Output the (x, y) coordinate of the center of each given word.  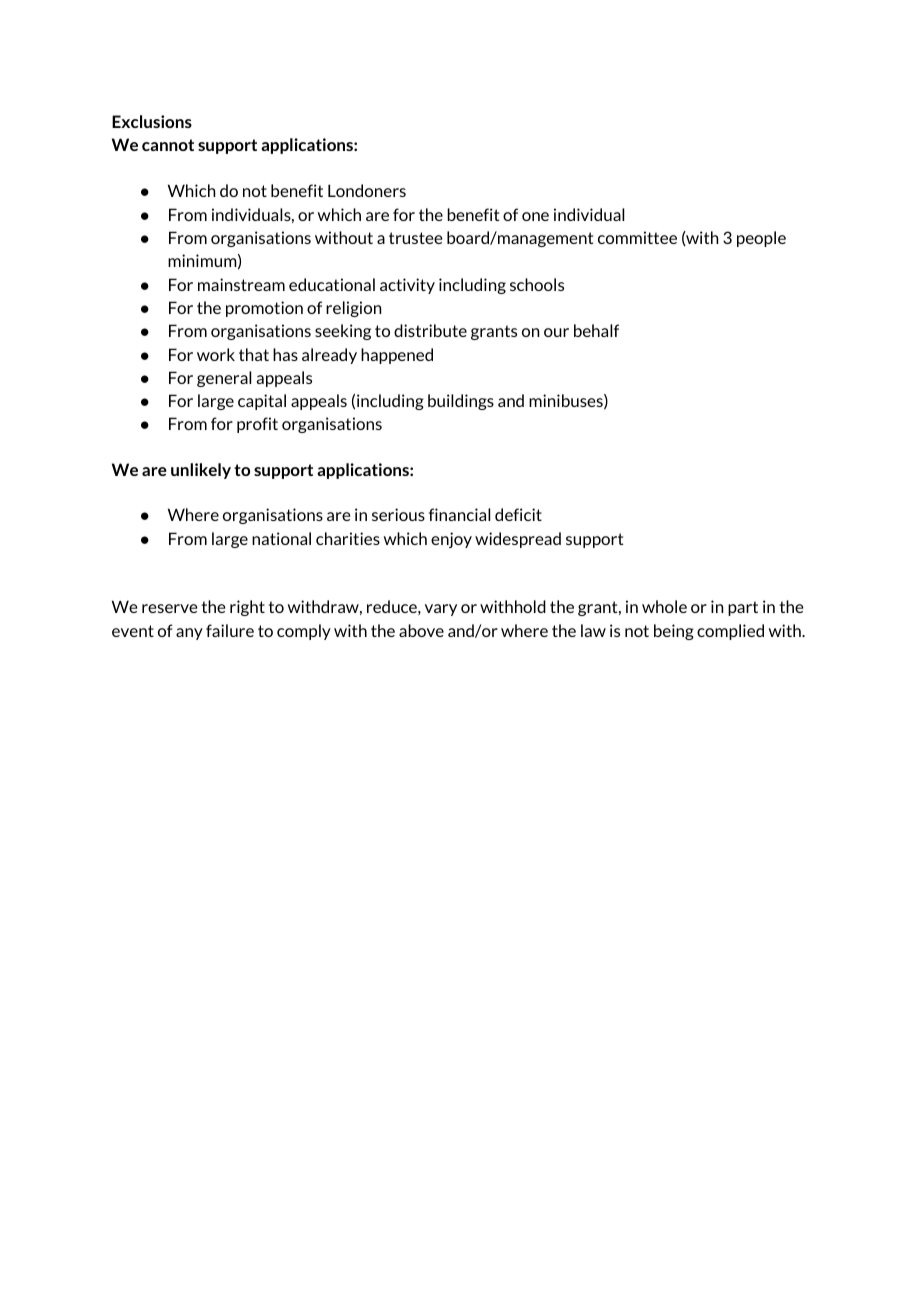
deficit (518, 514)
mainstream (241, 284)
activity (407, 286)
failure (230, 630)
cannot (168, 145)
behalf (596, 330)
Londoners (367, 190)
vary (441, 610)
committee (637, 237)
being (674, 632)
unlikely (201, 471)
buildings (461, 402)
